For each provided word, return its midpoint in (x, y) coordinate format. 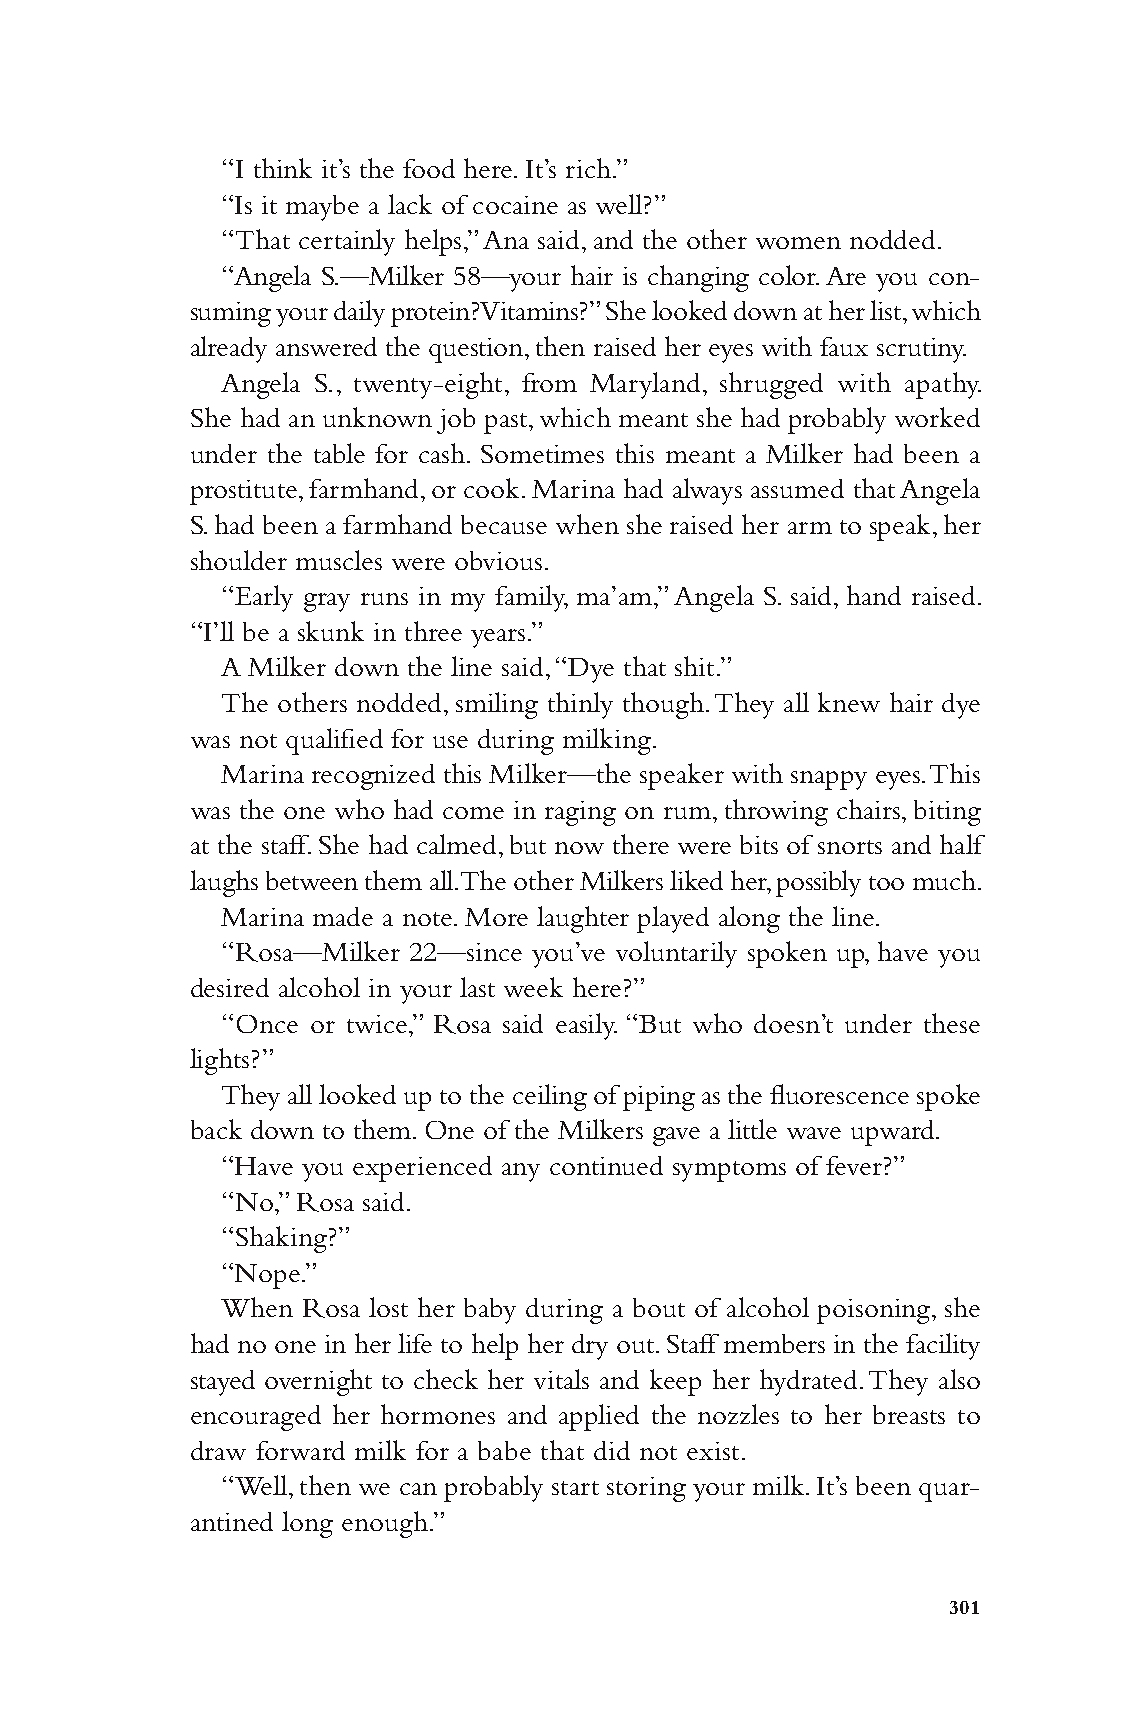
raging (580, 813)
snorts (850, 847)
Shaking (281, 1239)
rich (588, 168)
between (312, 880)
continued (606, 1165)
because (504, 524)
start (575, 1488)
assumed (797, 488)
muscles (339, 560)
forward (300, 1450)
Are (846, 276)
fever (855, 1165)
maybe (322, 208)
